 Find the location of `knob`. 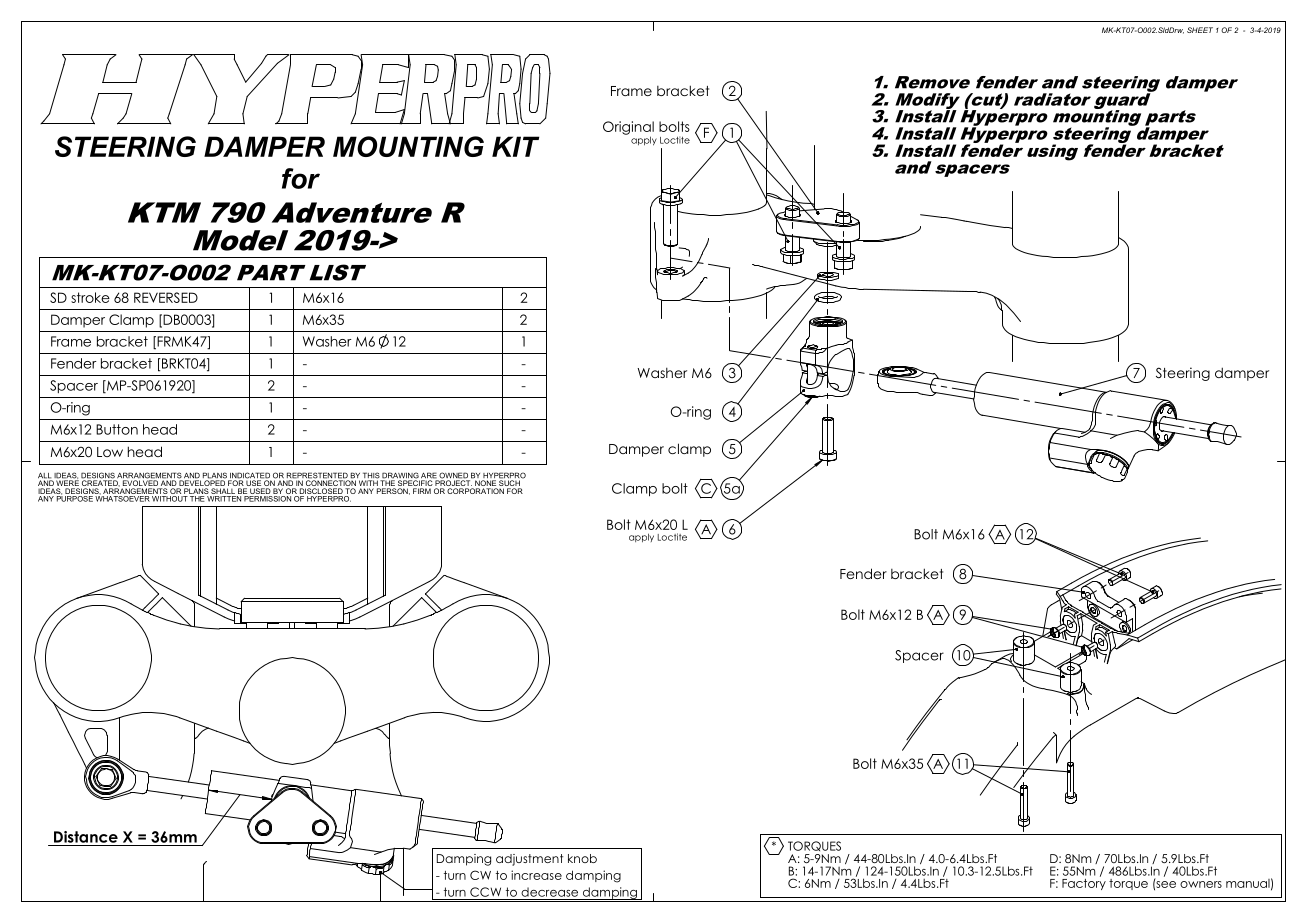

knob is located at coordinates (582, 858).
